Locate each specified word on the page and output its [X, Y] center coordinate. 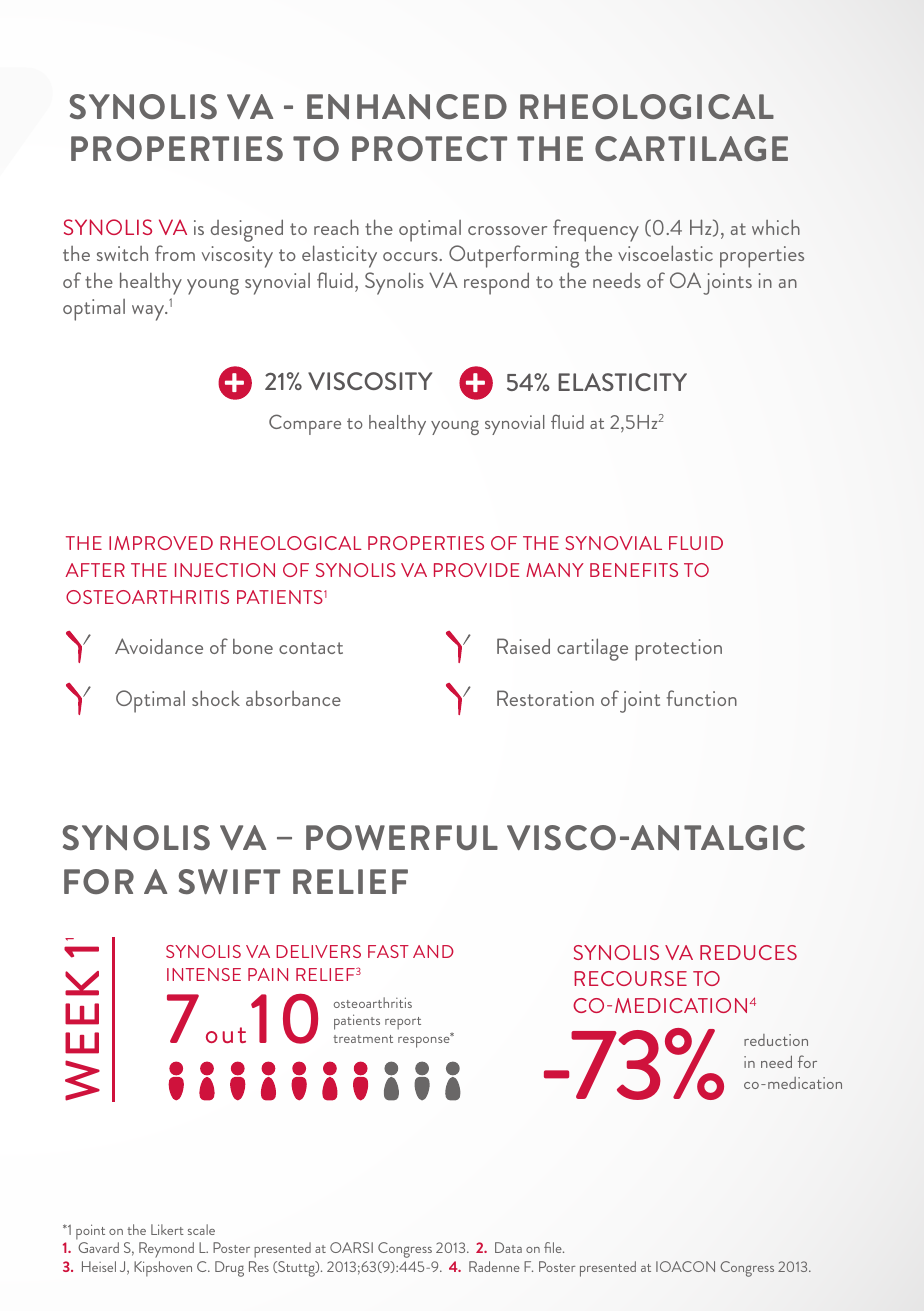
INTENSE [204, 974]
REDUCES [748, 952]
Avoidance [159, 646]
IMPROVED [161, 543]
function [702, 698]
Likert [167, 1229]
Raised [523, 646]
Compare [305, 424]
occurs [410, 256]
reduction [776, 1040]
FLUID [696, 543]
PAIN [268, 974]
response [425, 1041]
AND [433, 951]
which [776, 227]
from [175, 253]
